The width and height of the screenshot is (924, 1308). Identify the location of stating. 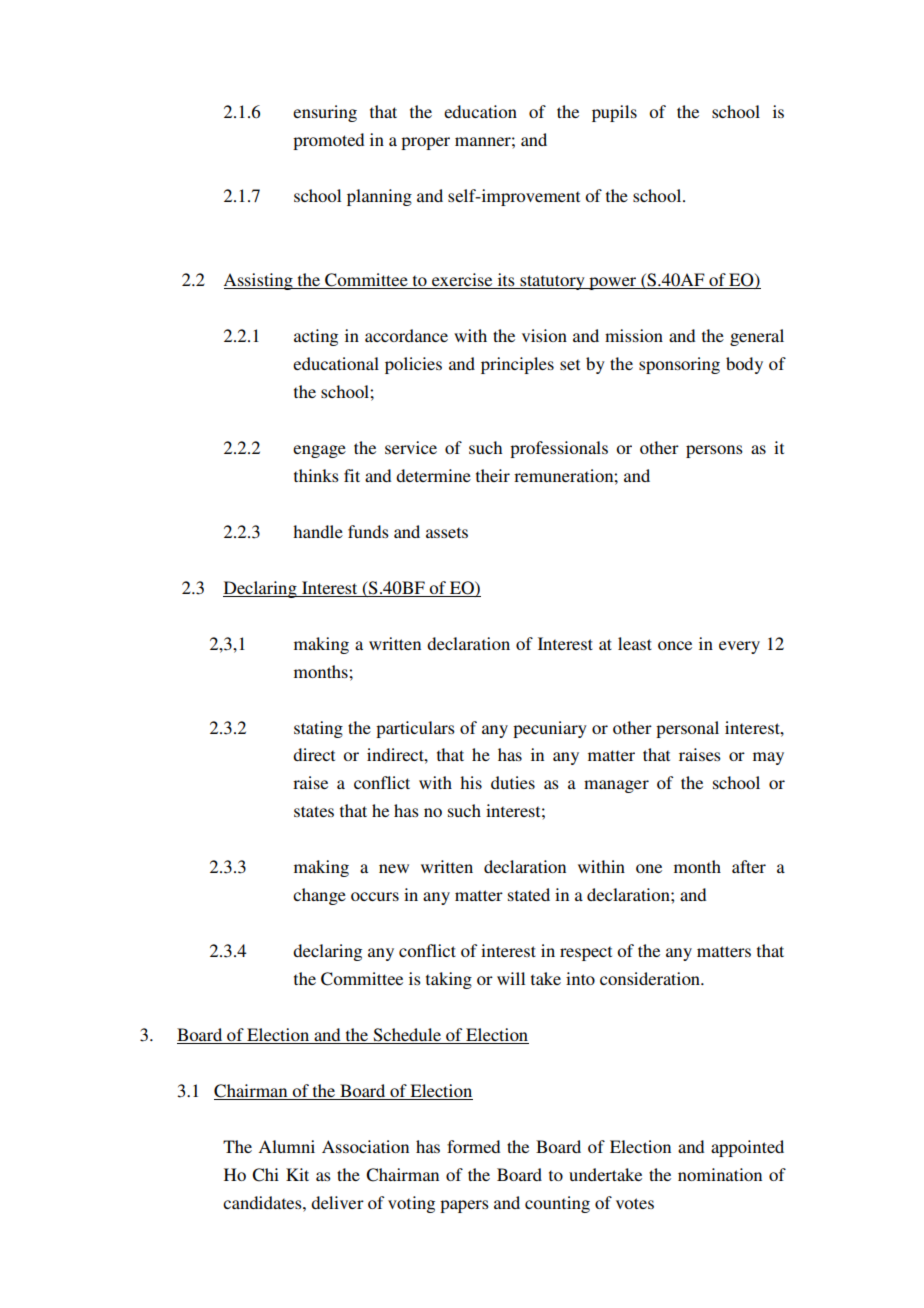
(318, 729).
